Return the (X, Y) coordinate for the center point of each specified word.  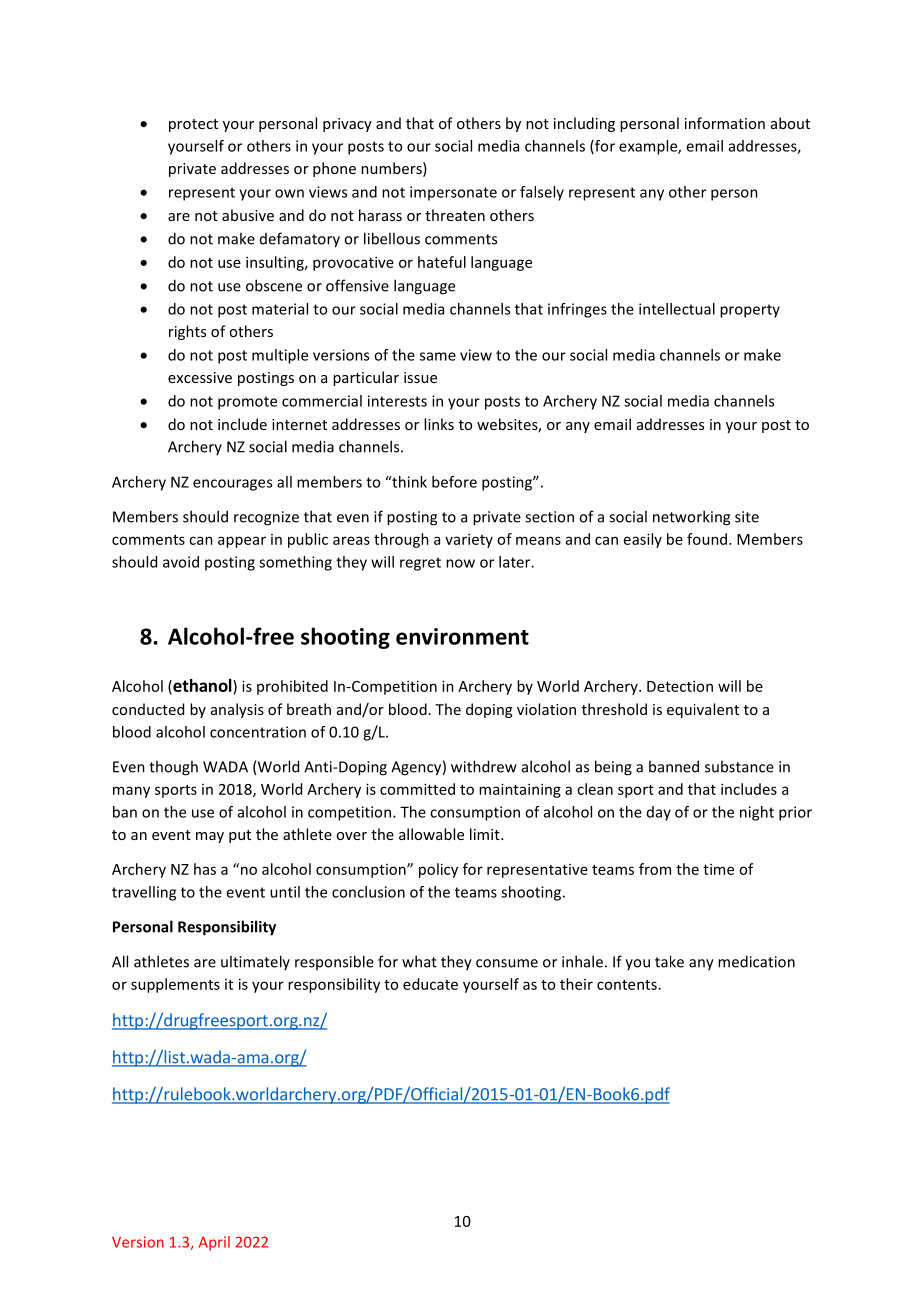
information (725, 123)
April (214, 1243)
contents (627, 985)
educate (430, 984)
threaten (455, 215)
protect (193, 125)
